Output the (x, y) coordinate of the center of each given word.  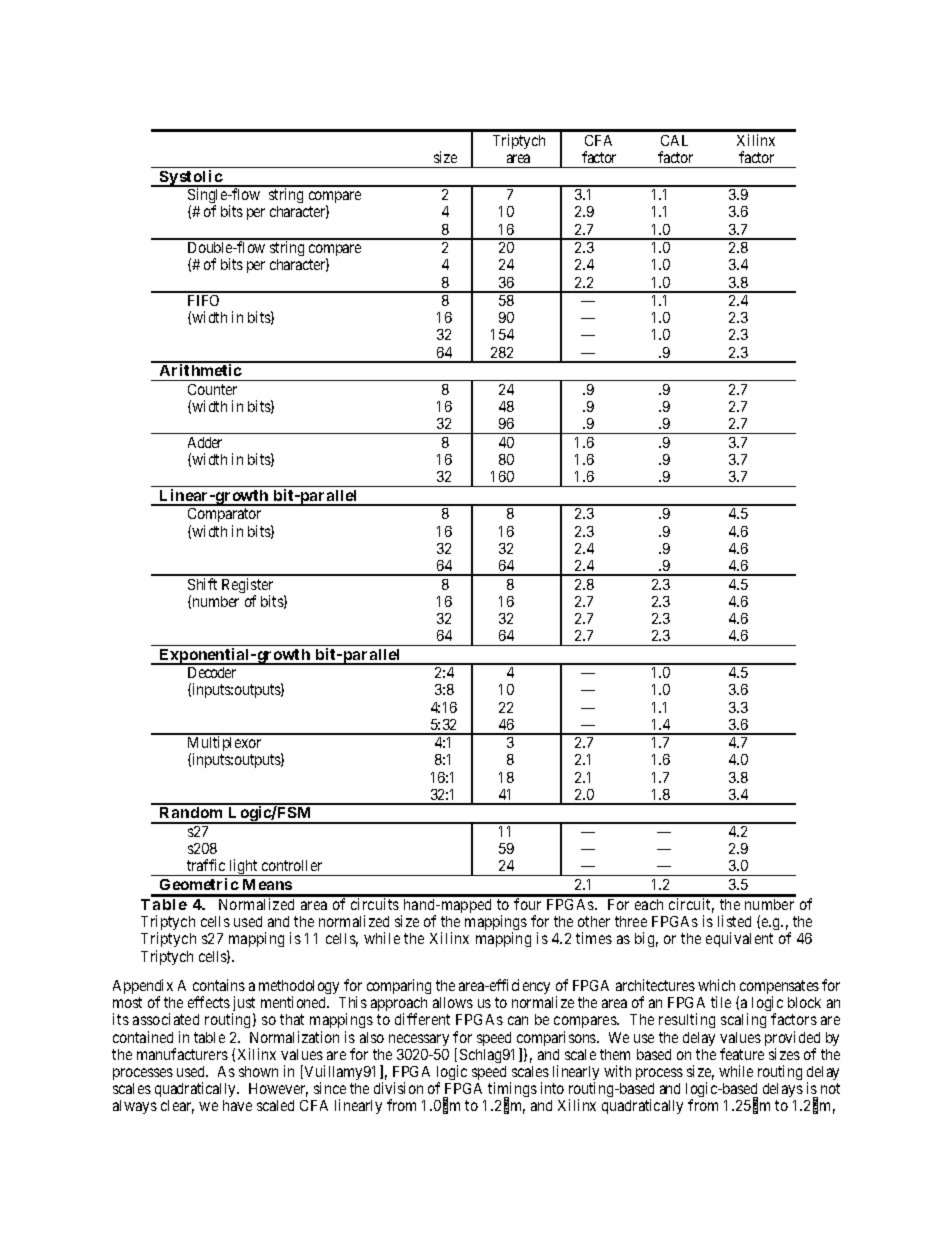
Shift (202, 584)
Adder (205, 442)
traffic (206, 865)
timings (512, 1091)
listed (734, 921)
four (527, 904)
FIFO (203, 300)
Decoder (212, 672)
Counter (212, 389)
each (649, 904)
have (237, 1105)
